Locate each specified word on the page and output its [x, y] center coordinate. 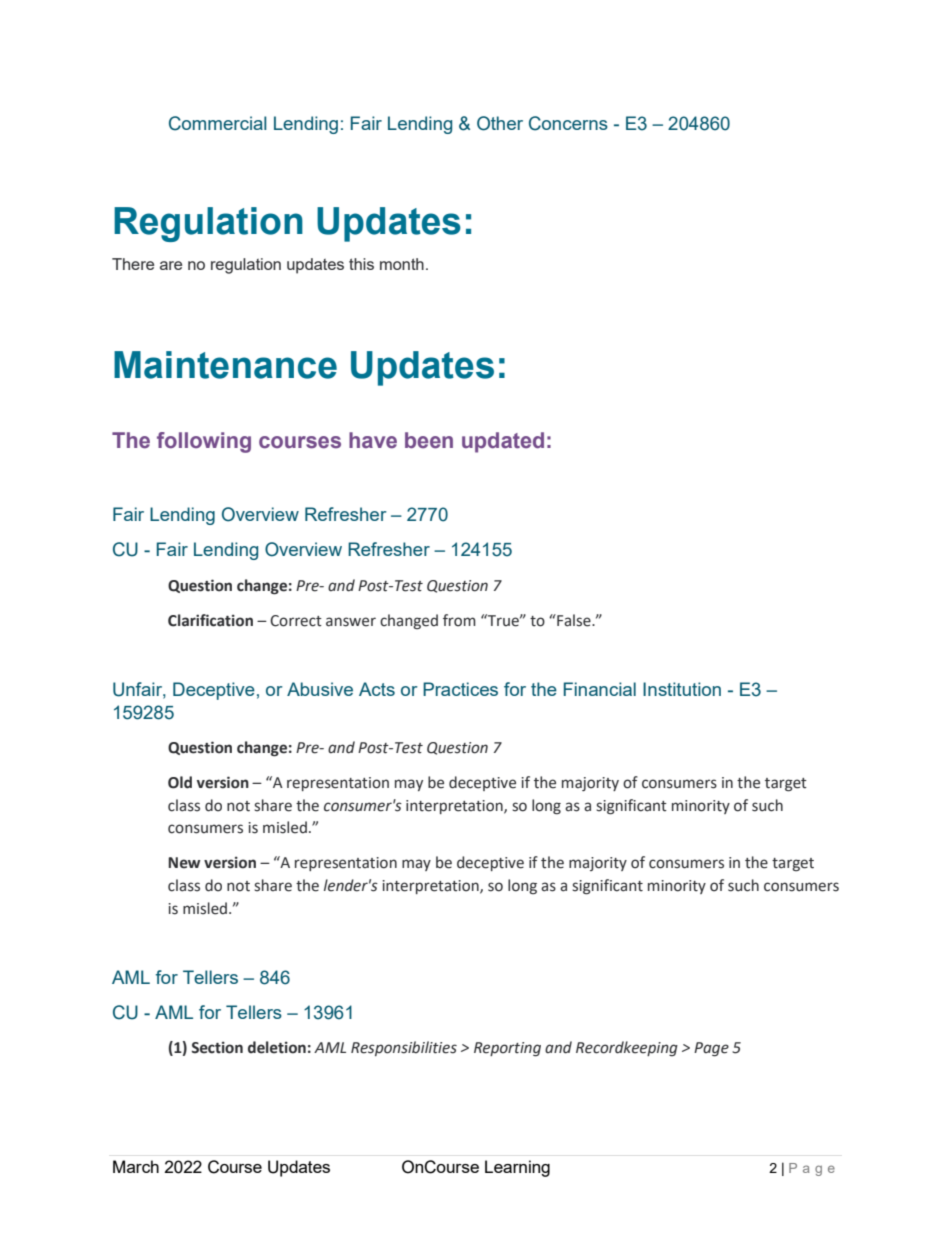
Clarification [210, 620]
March [136, 1166]
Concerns [568, 123]
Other [500, 123]
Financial [600, 689]
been [429, 440]
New [184, 863]
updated [503, 442]
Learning [517, 1168]
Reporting [507, 1049]
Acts [377, 689]
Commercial [218, 123]
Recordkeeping [627, 1048]
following [204, 442]
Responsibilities [404, 1048]
